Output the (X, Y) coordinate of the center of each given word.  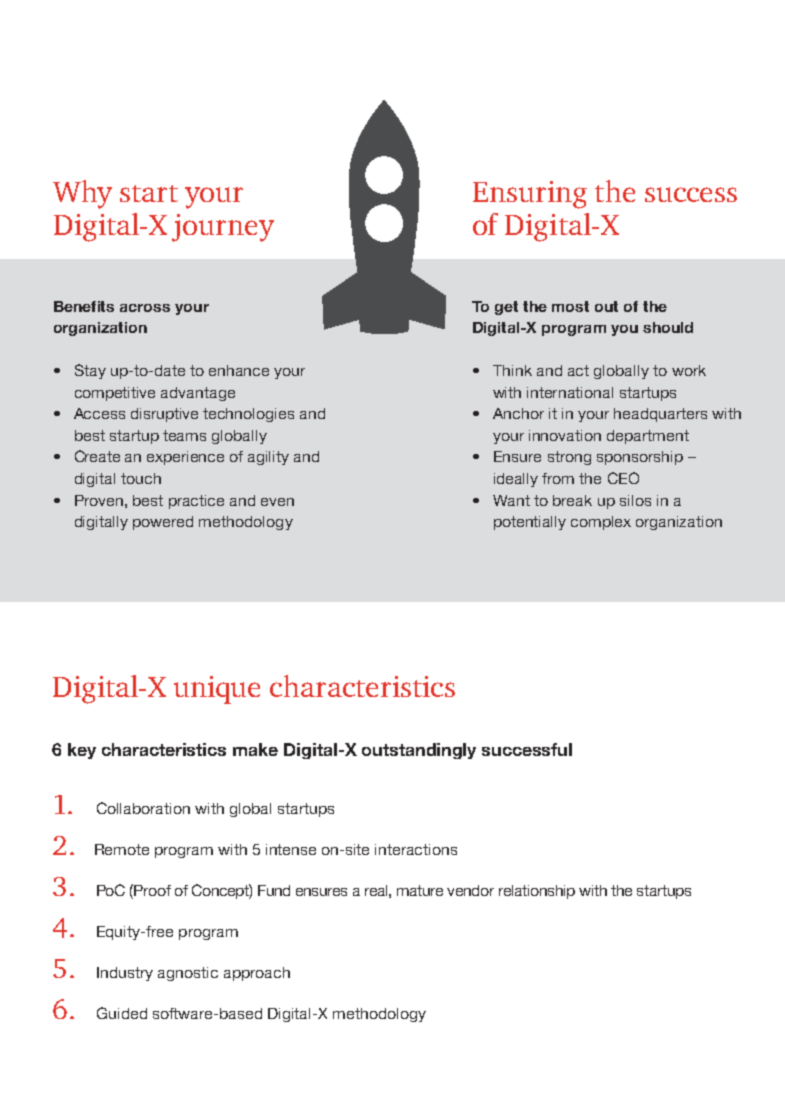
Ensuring (530, 195)
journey (223, 228)
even (277, 502)
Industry (125, 974)
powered (163, 523)
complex (601, 523)
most (570, 306)
